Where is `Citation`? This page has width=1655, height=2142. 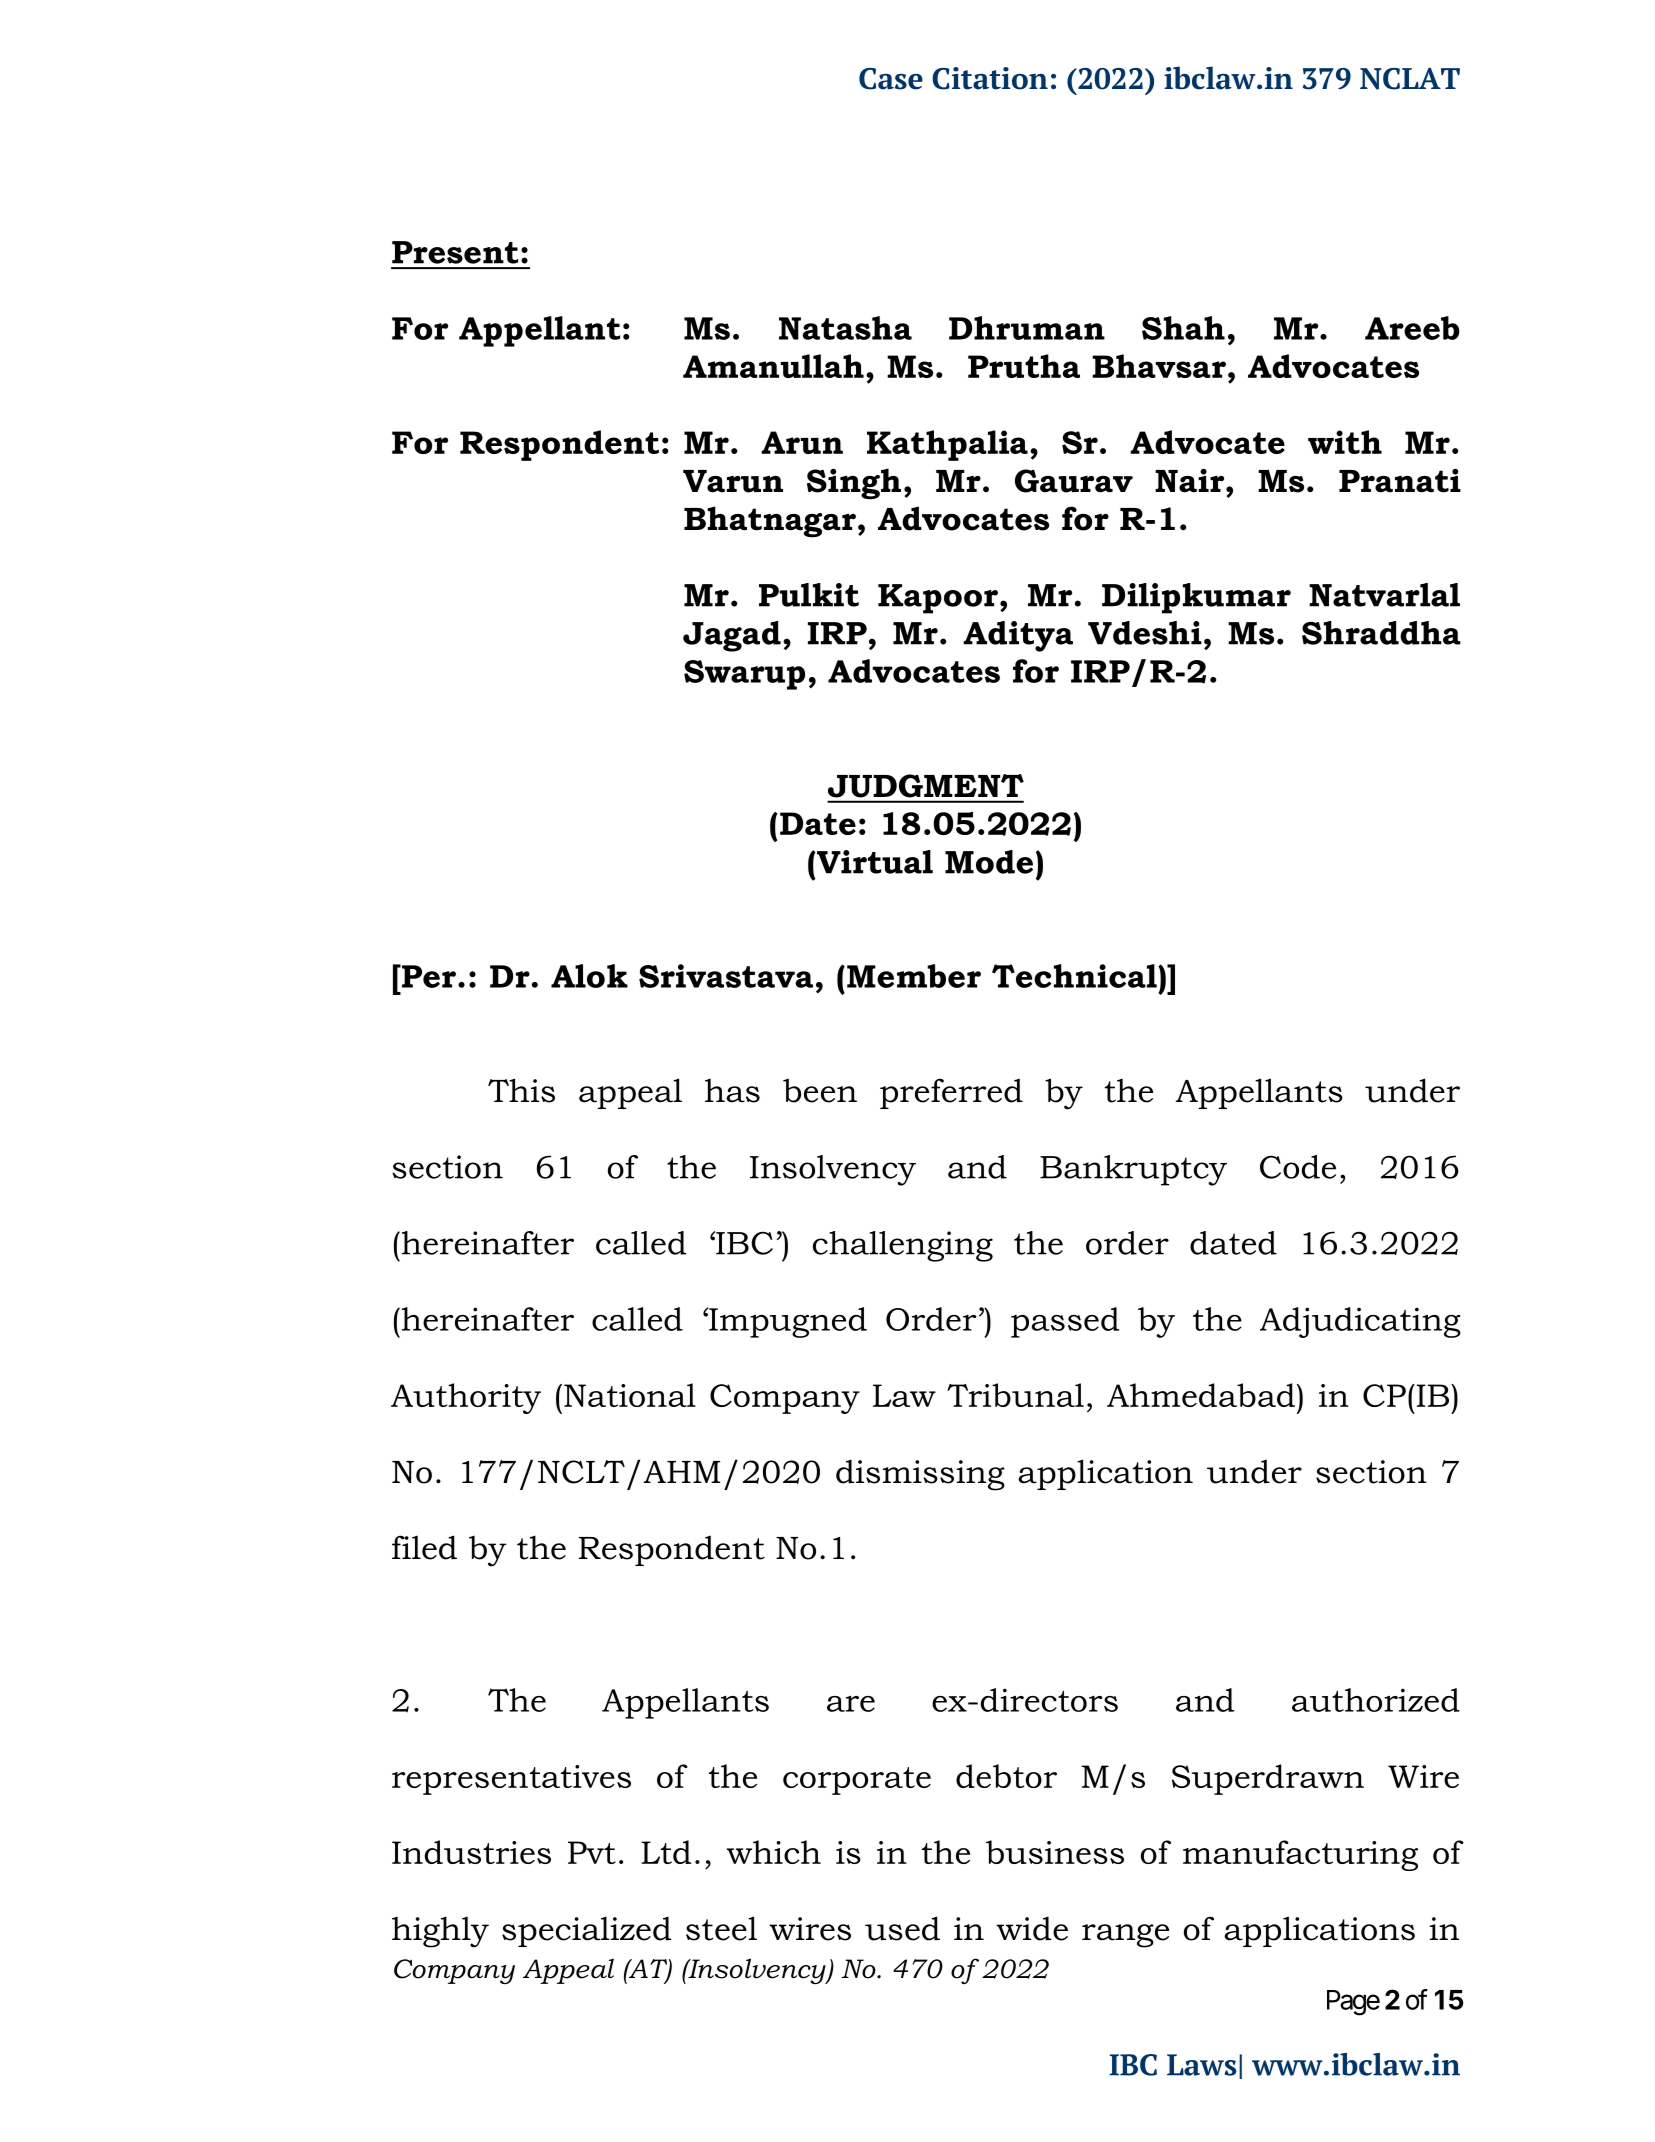
Citation is located at coordinates (990, 78).
